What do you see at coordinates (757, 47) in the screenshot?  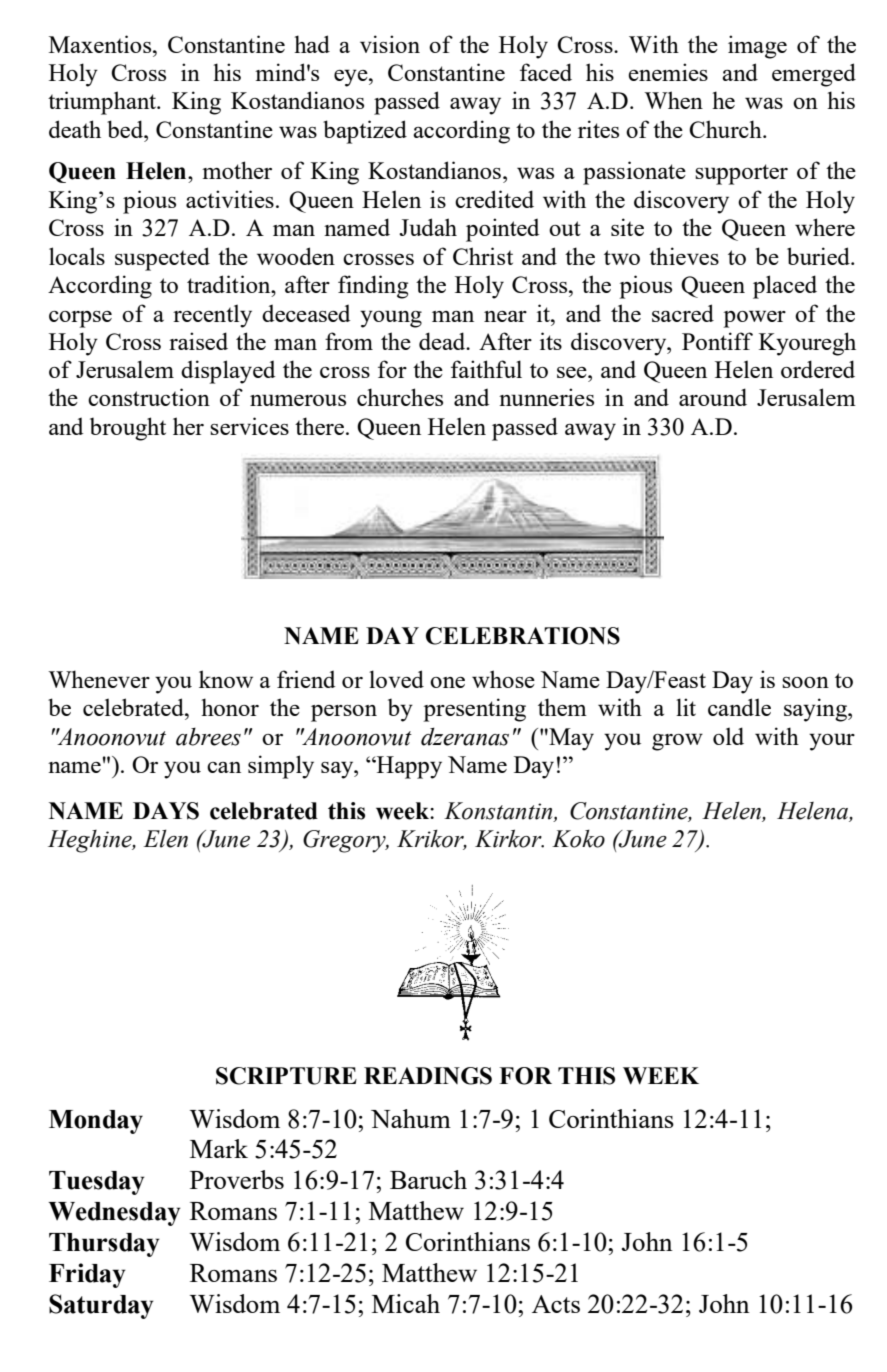 I see `image` at bounding box center [757, 47].
